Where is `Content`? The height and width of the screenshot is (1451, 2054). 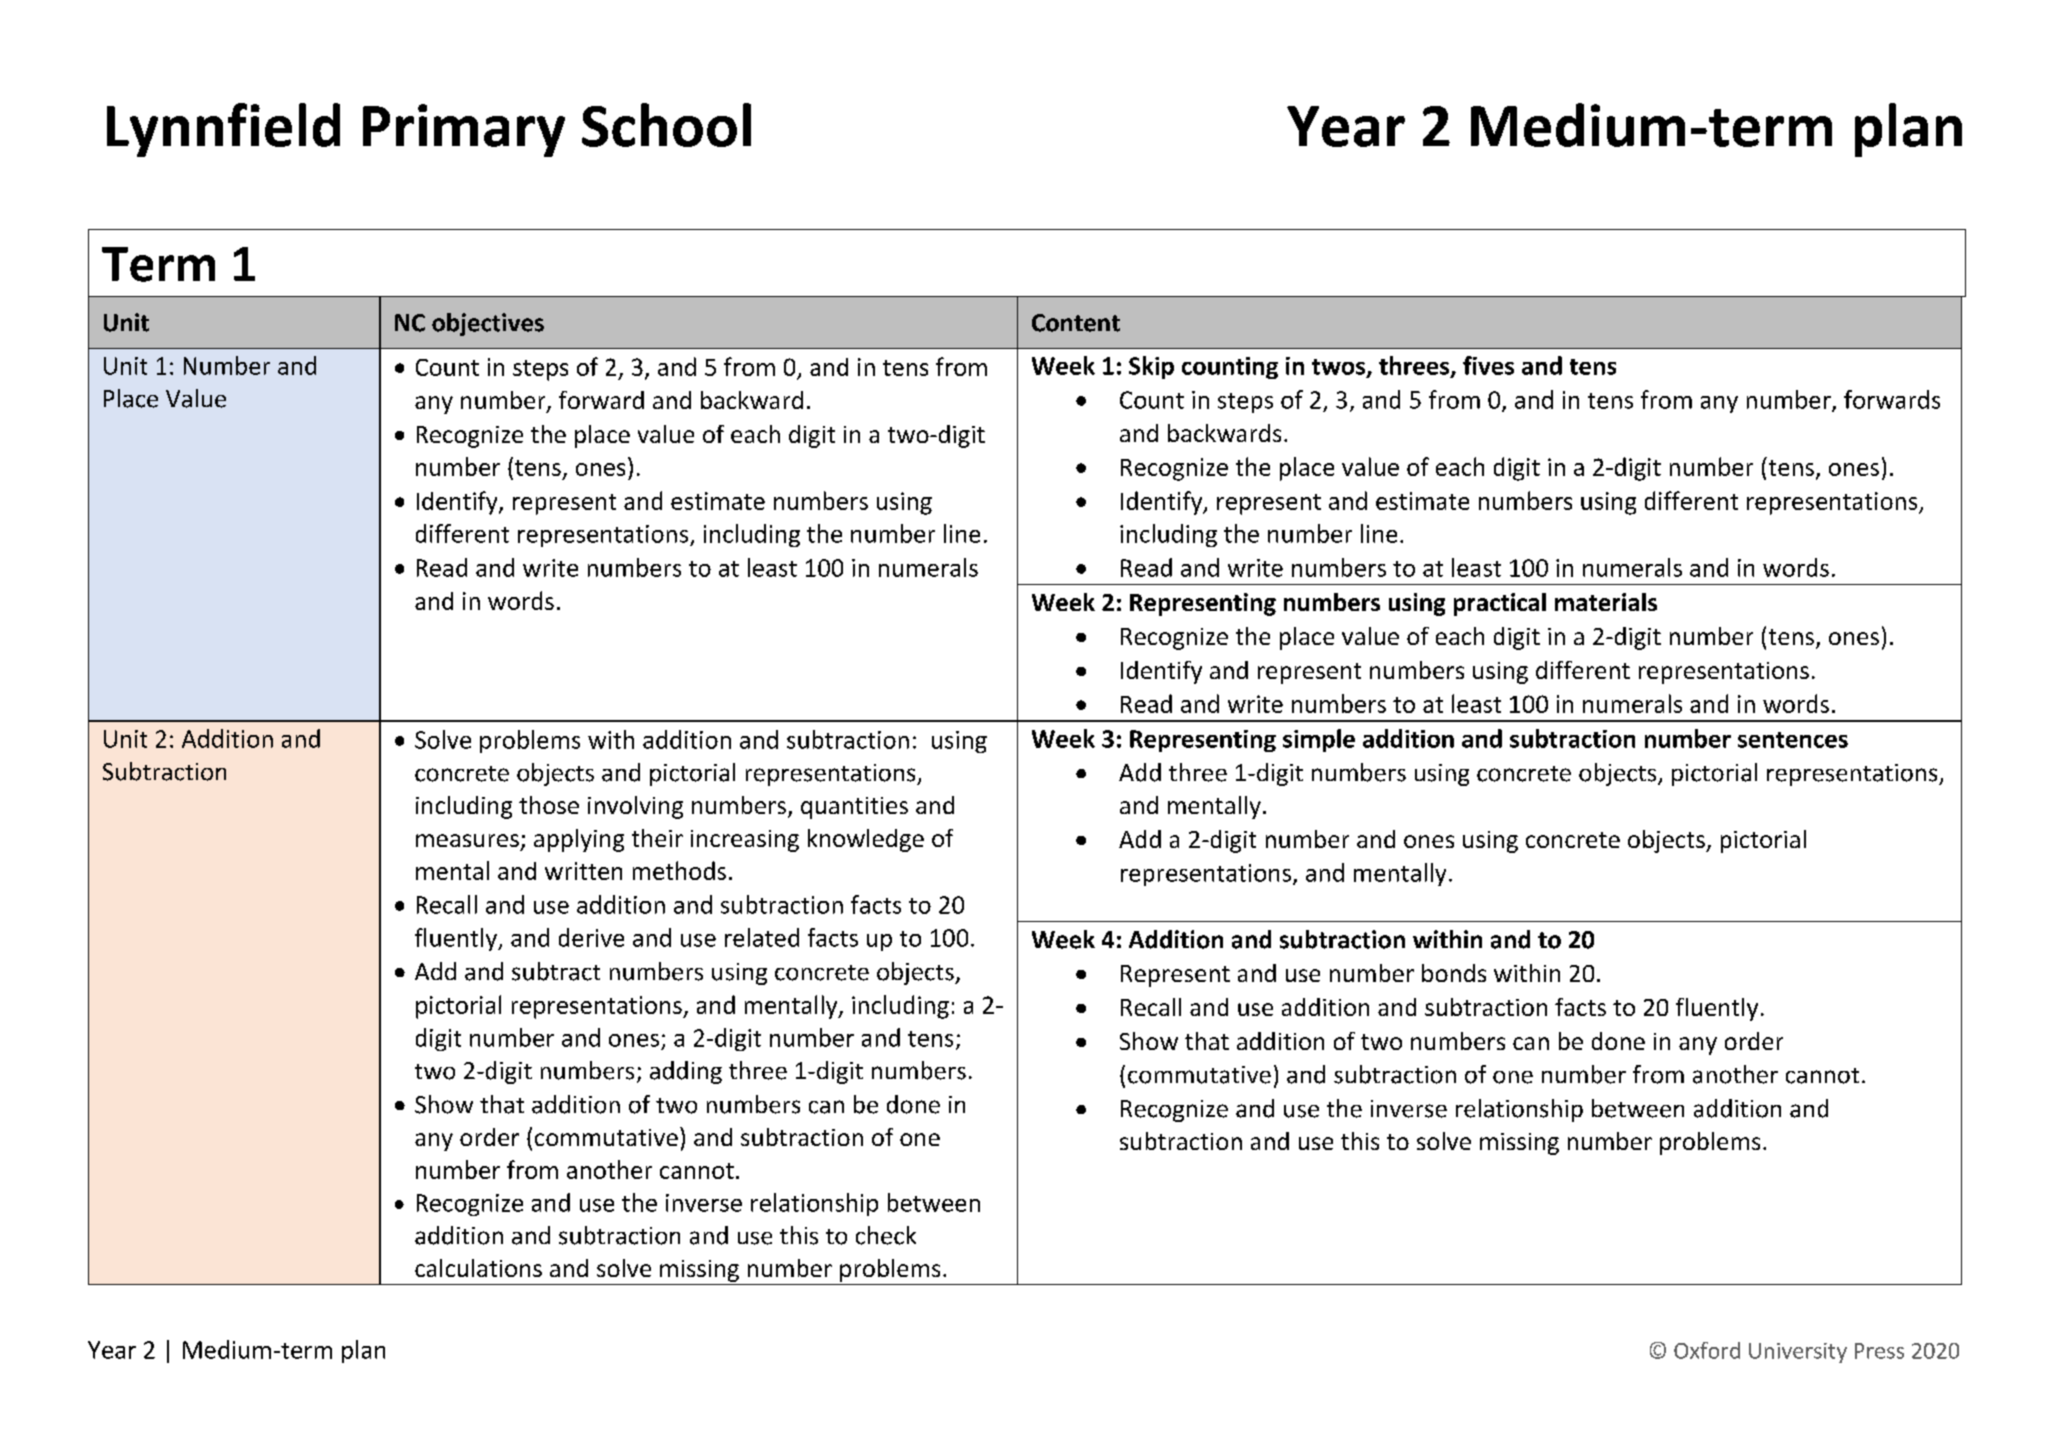
Content is located at coordinates (1076, 323).
